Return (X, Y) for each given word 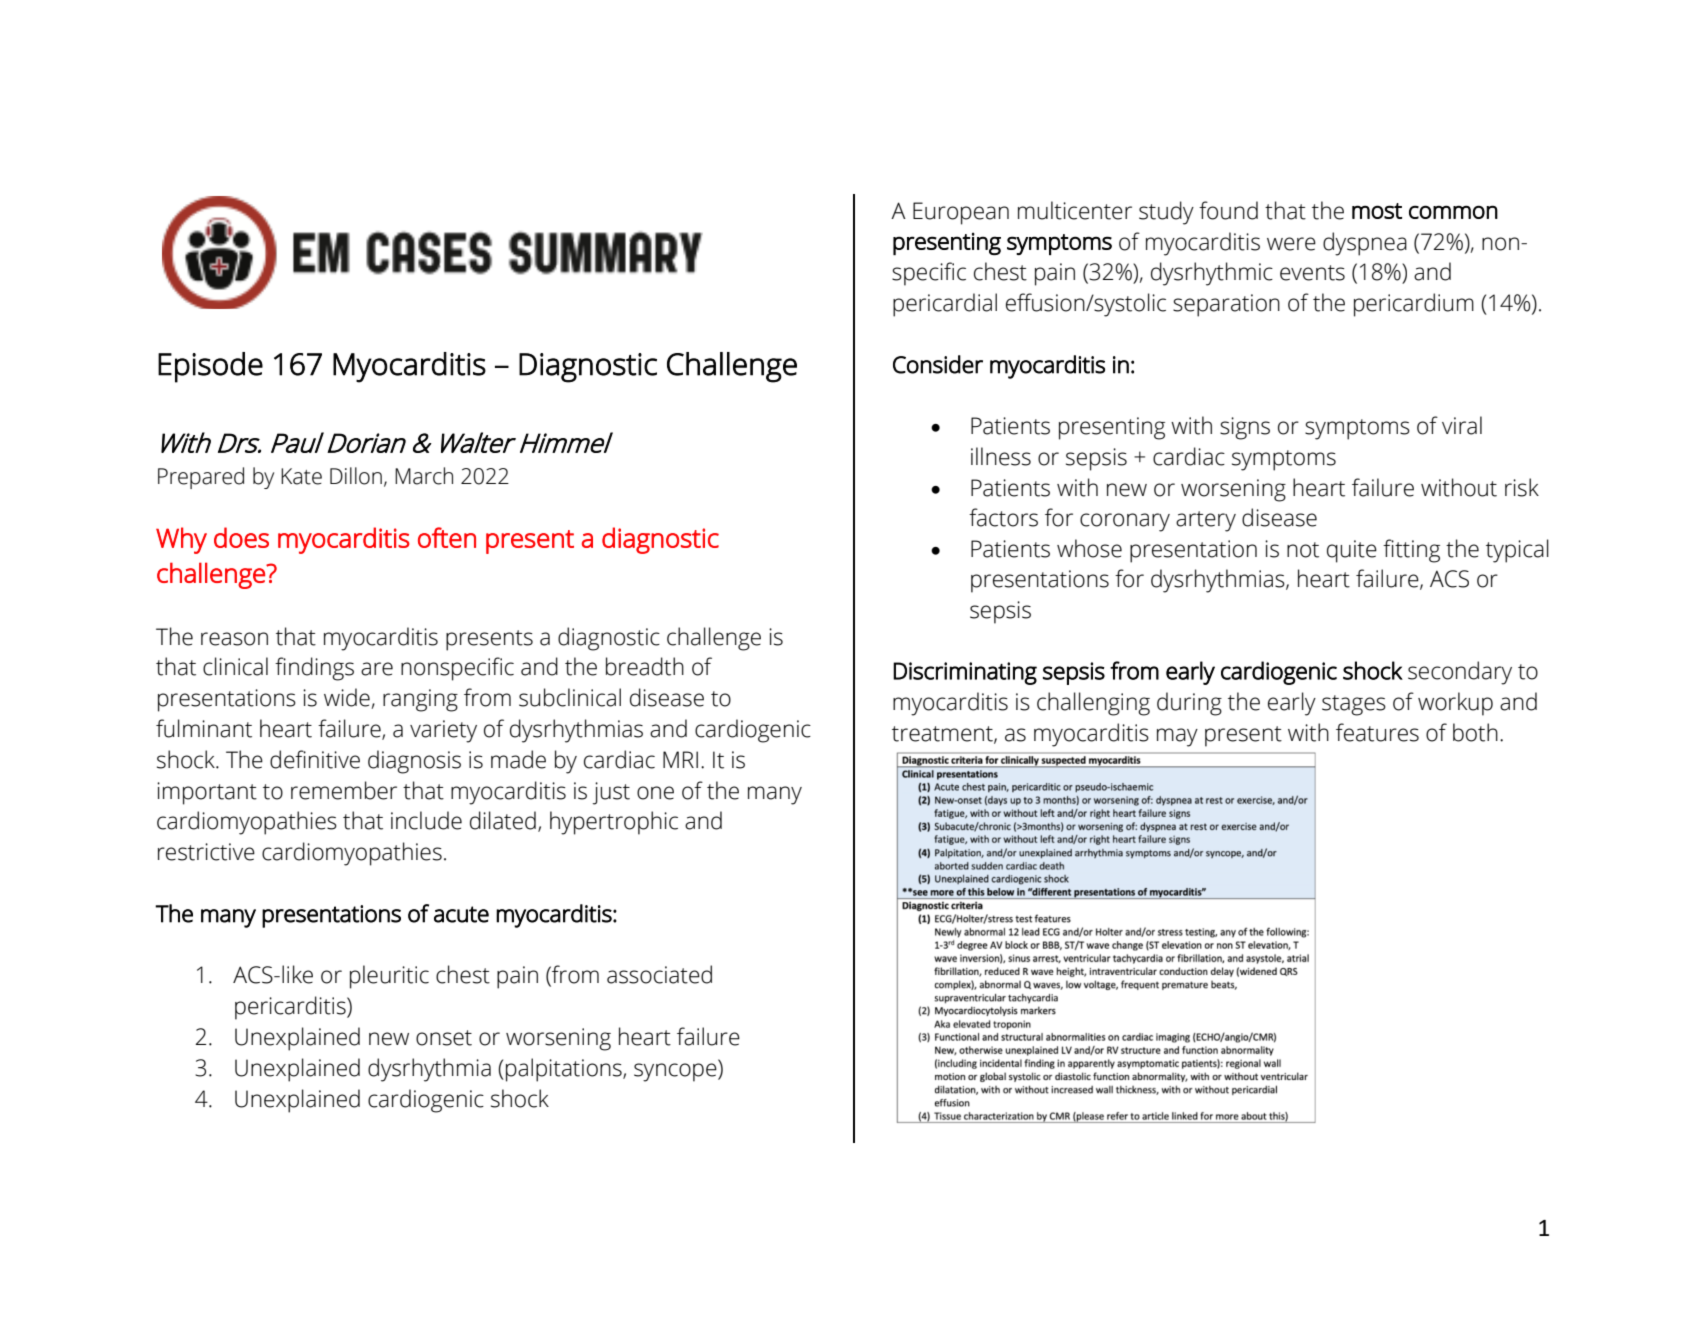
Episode (210, 367)
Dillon (356, 476)
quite (1352, 551)
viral (1462, 425)
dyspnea (1365, 244)
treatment (943, 735)
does (241, 537)
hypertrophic (614, 823)
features (1377, 732)
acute (461, 914)
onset (444, 1038)
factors (1003, 517)
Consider (938, 364)
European (961, 213)
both (1475, 732)
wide (348, 698)
